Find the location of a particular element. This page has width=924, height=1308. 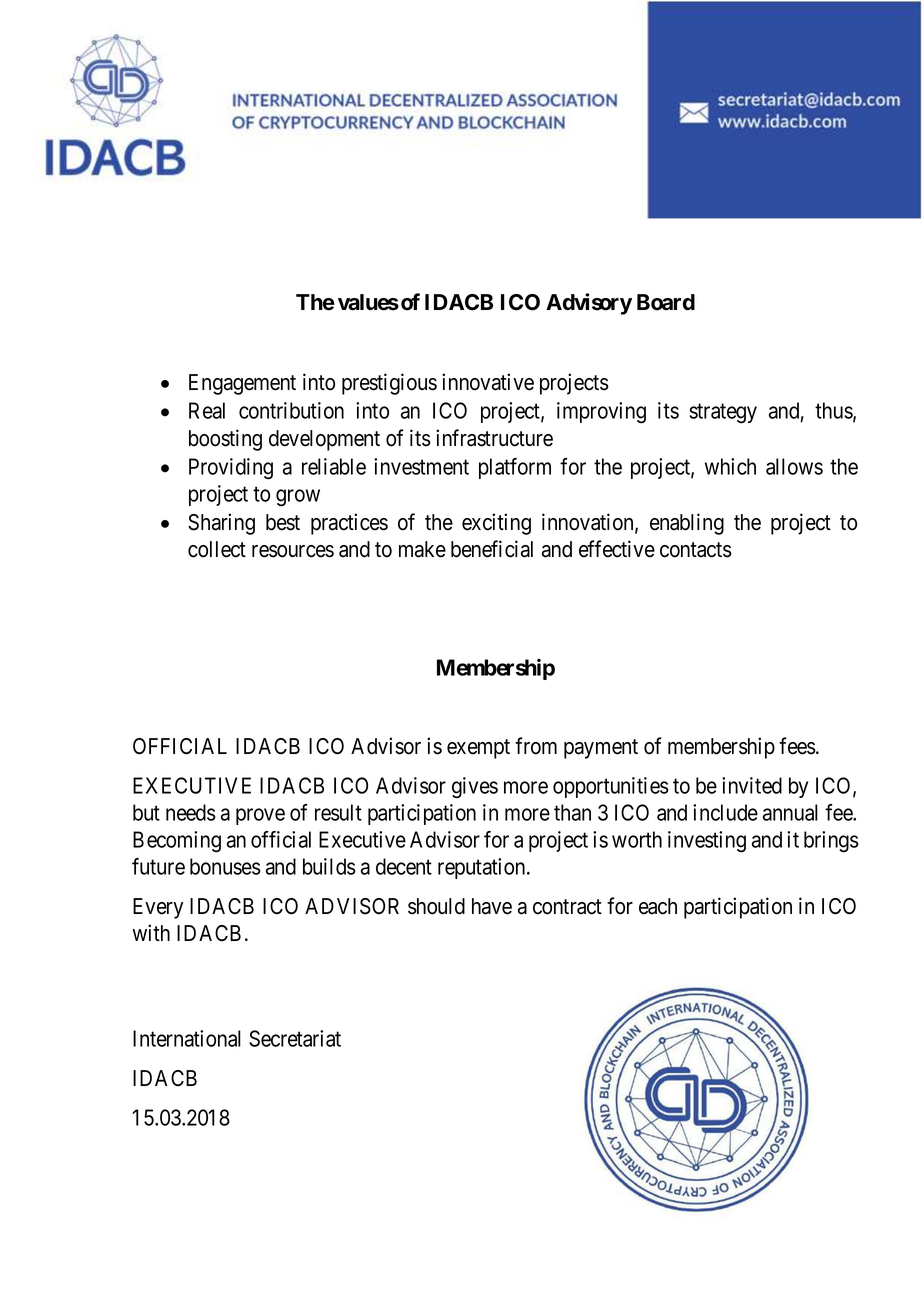

Engagement is located at coordinates (242, 384).
